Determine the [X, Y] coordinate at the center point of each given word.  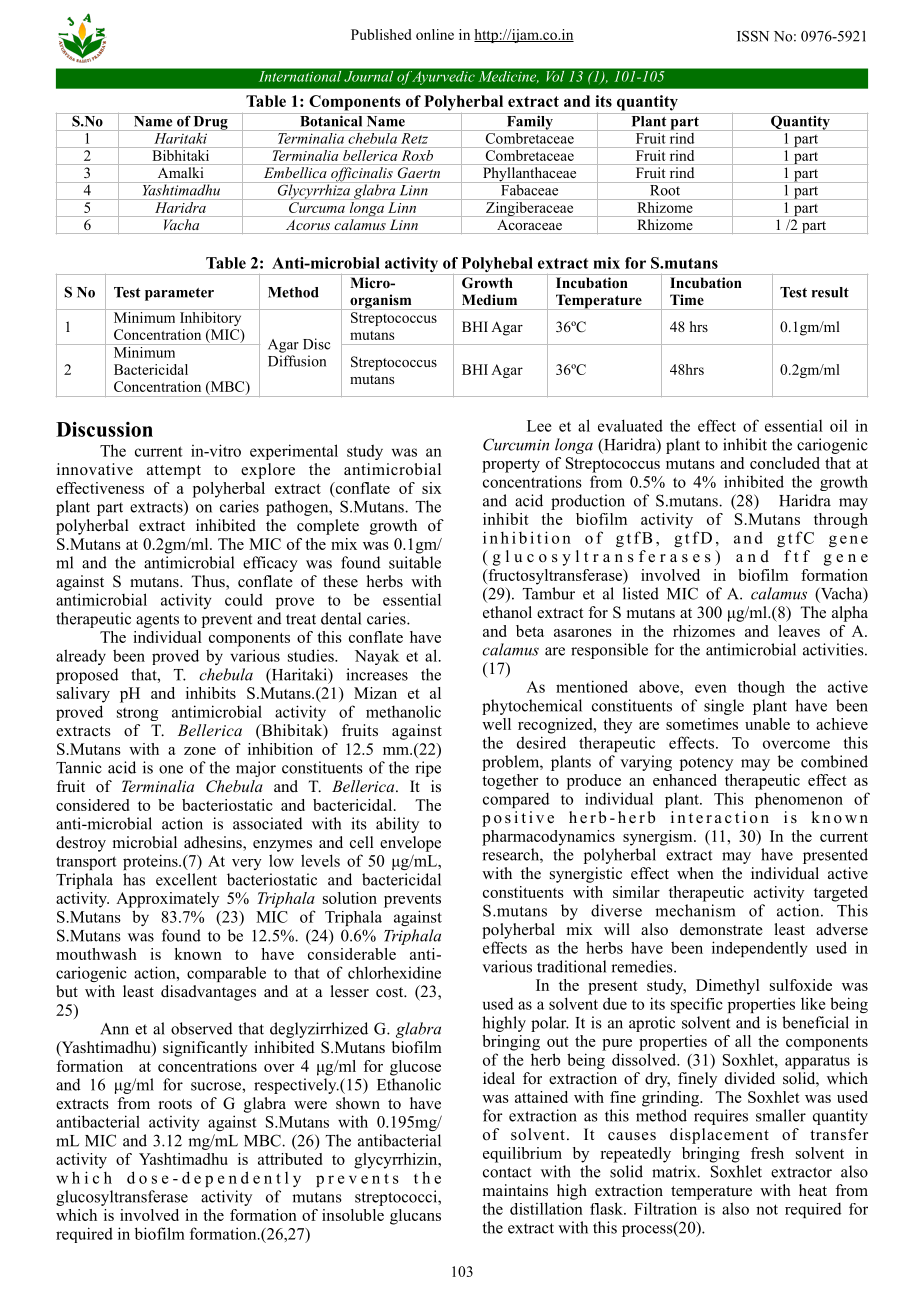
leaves [799, 631]
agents [157, 621]
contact [507, 1172]
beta [530, 631]
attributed [290, 1159]
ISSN [753, 36]
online [435, 34]
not [767, 1209]
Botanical [331, 120]
